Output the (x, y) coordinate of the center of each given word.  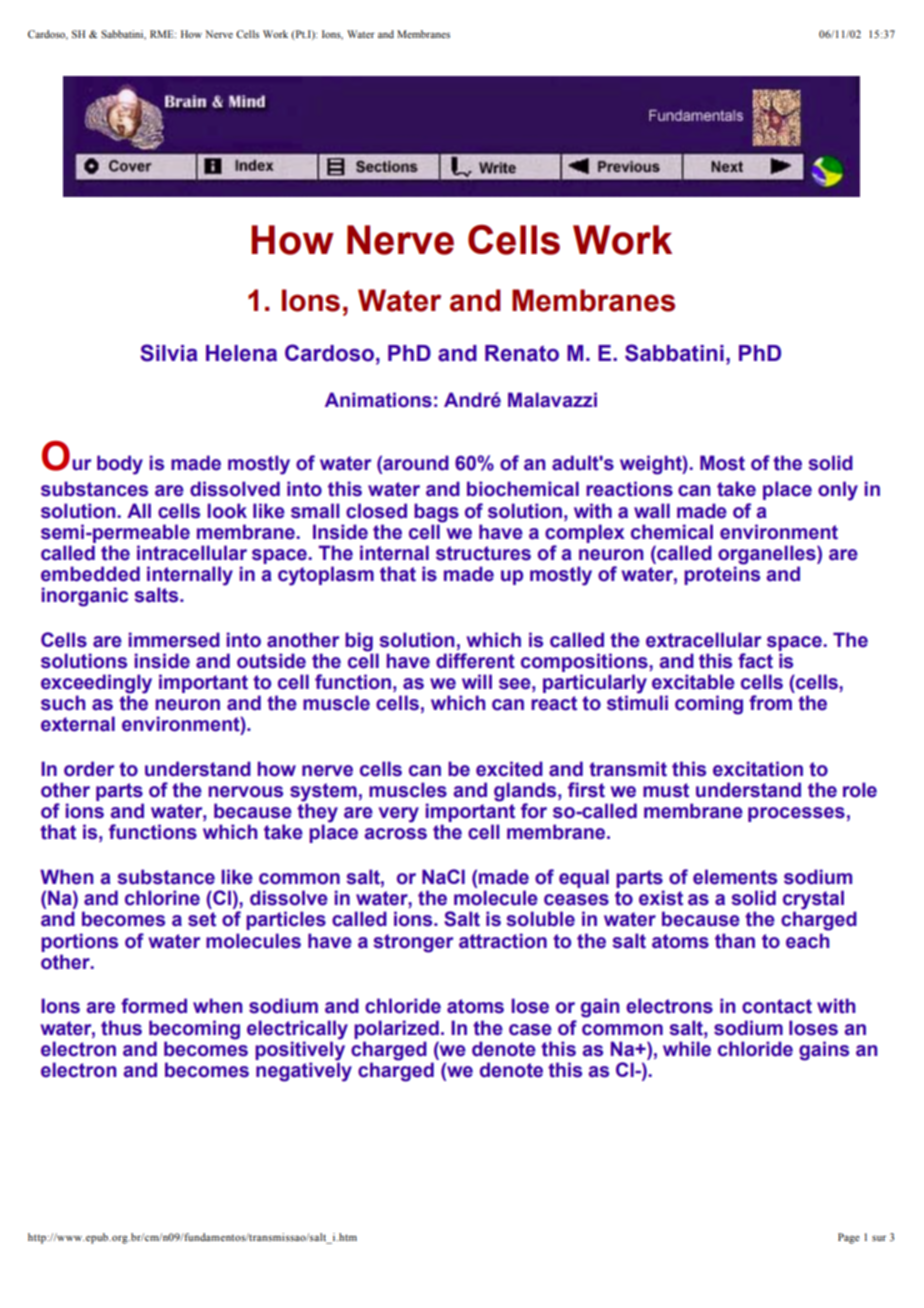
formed (154, 1006)
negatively (304, 1071)
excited (509, 769)
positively (300, 1050)
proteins (722, 574)
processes (796, 814)
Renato (522, 353)
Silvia (169, 353)
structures (483, 553)
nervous (245, 792)
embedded (90, 574)
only (838, 491)
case (530, 1030)
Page (849, 1238)
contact (777, 1006)
